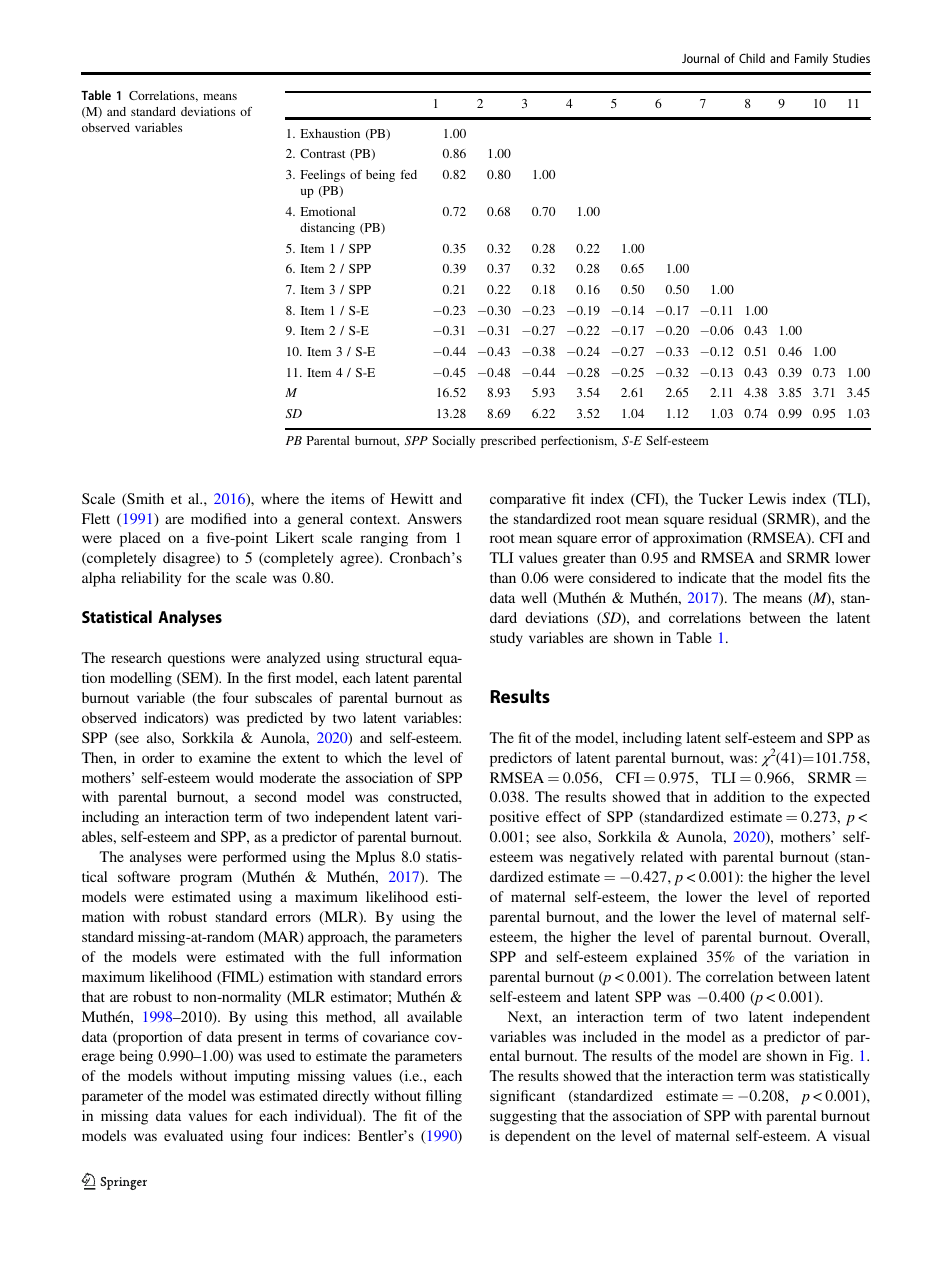  I want to click on Child, so click(752, 58).
